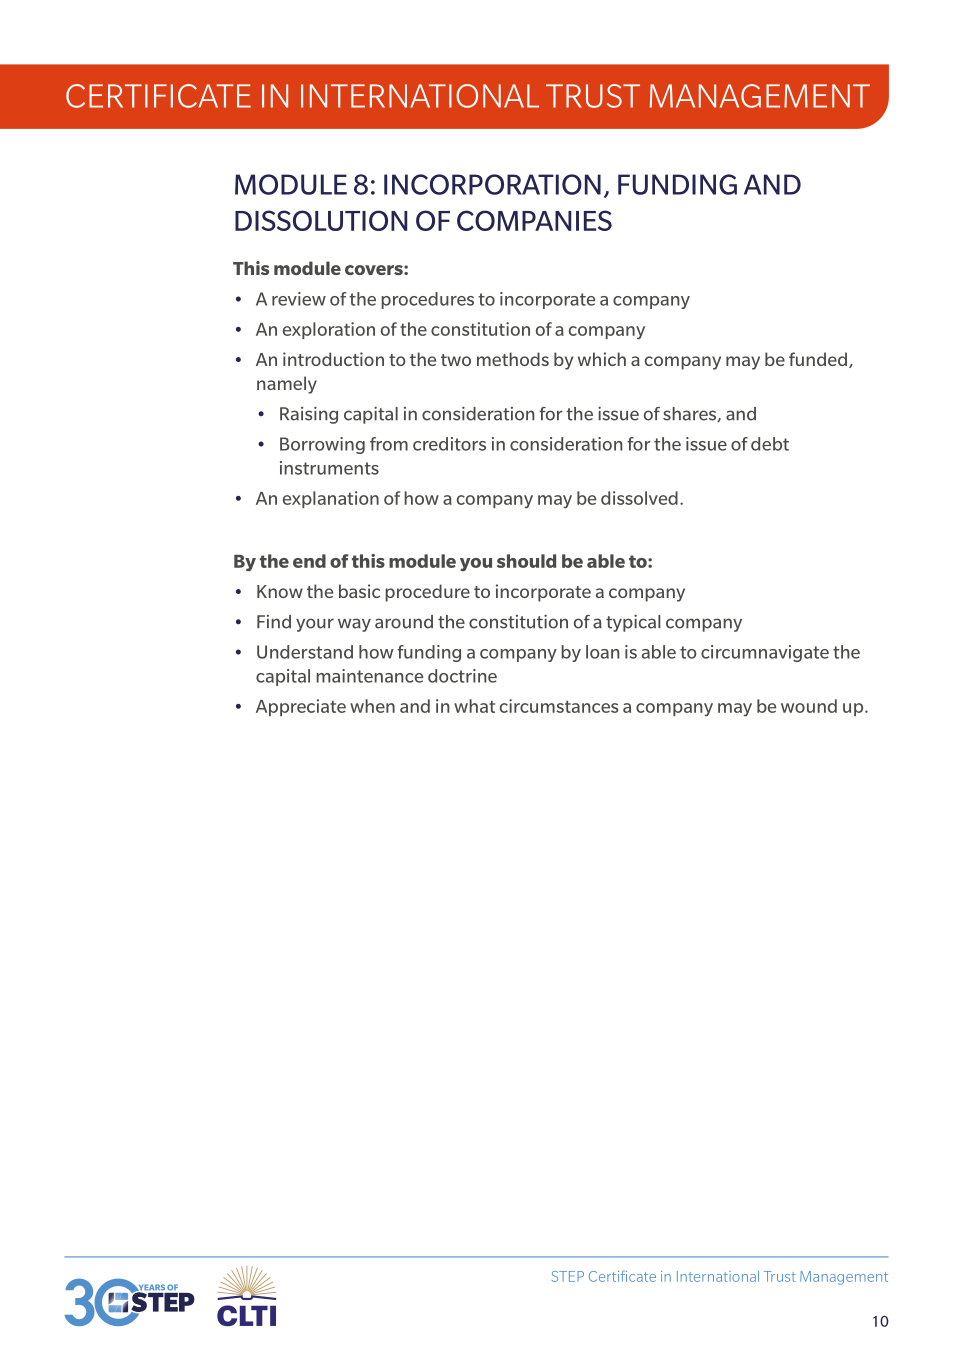 The height and width of the page is (1353, 953). Describe the element at coordinates (809, 706) in the page. I see `wound` at that location.
